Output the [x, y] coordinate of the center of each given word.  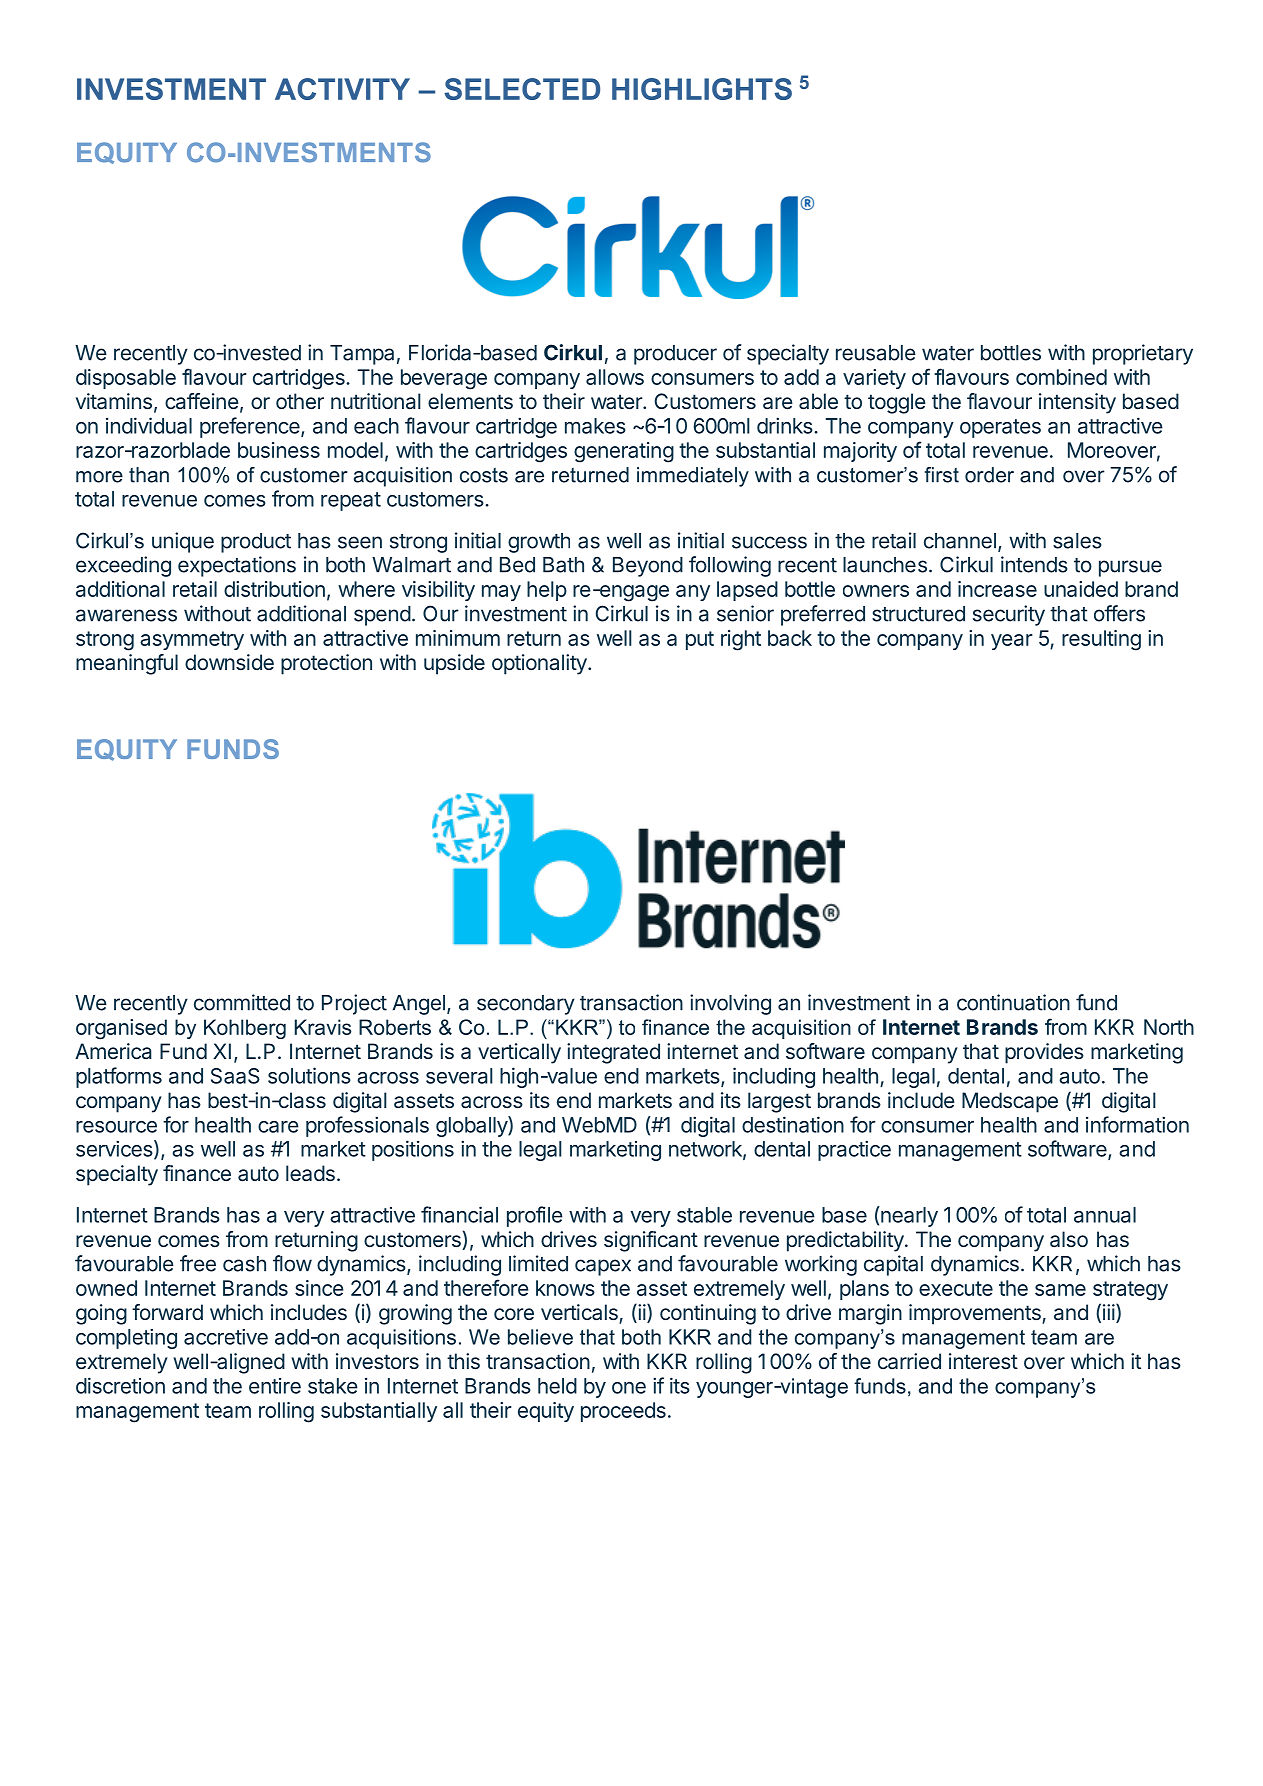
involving [730, 1004]
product [256, 543]
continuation [1013, 1002]
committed [242, 1002]
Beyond [648, 567]
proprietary [1143, 354]
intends [1034, 564]
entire [275, 1386]
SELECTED [522, 89]
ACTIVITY [342, 89]
